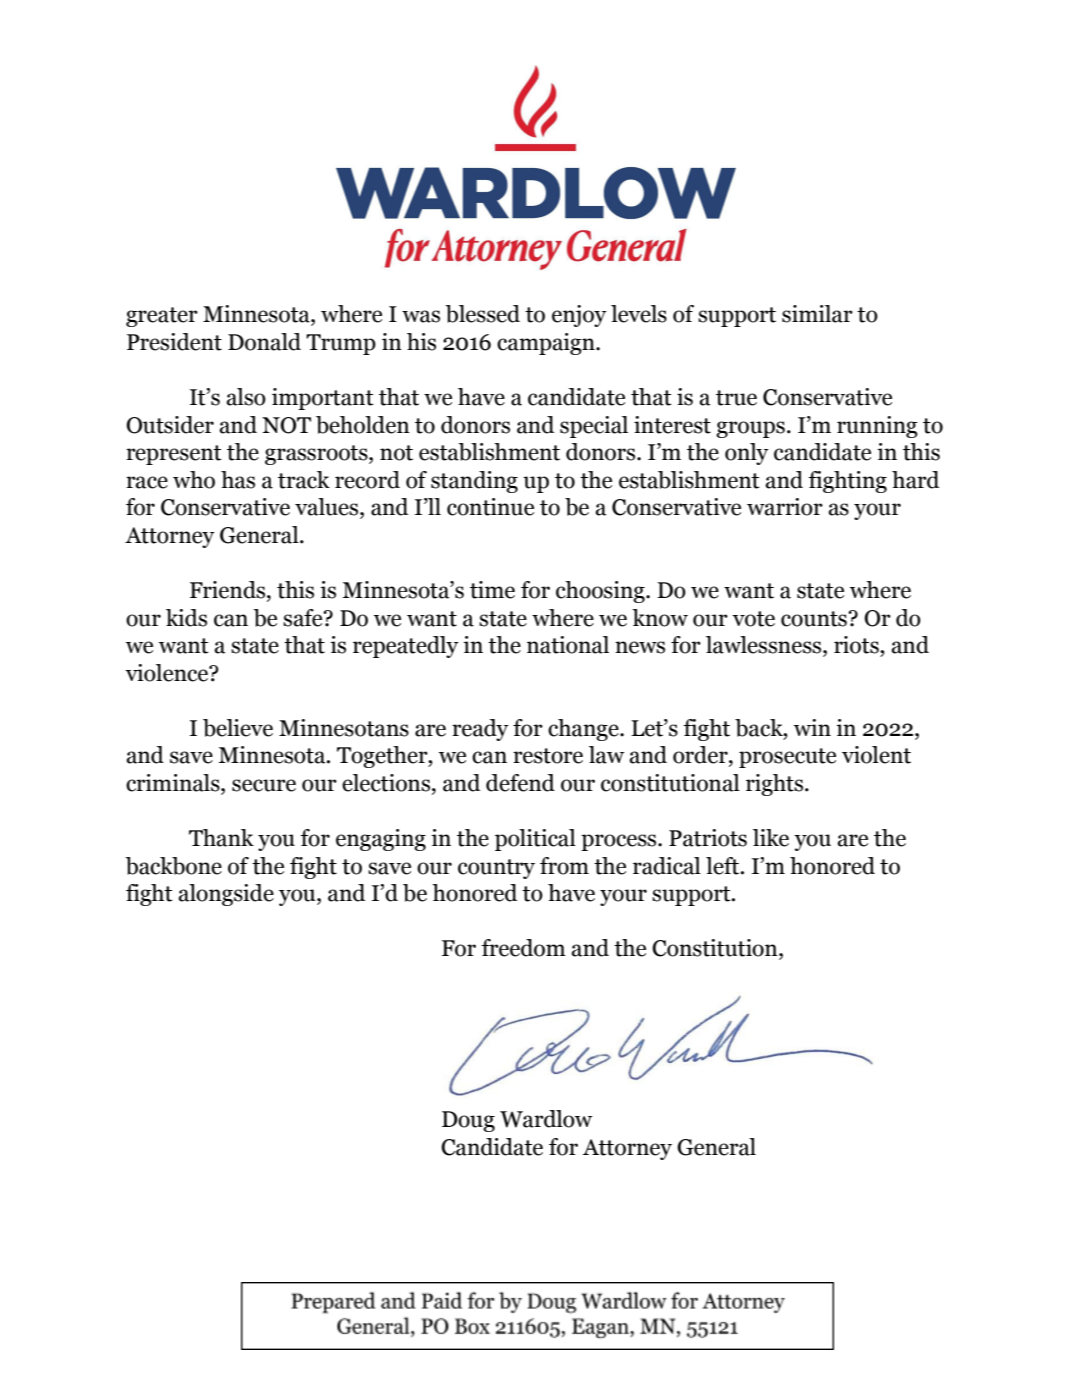 This image has width=1071, height=1386. I want to click on left, so click(724, 866).
